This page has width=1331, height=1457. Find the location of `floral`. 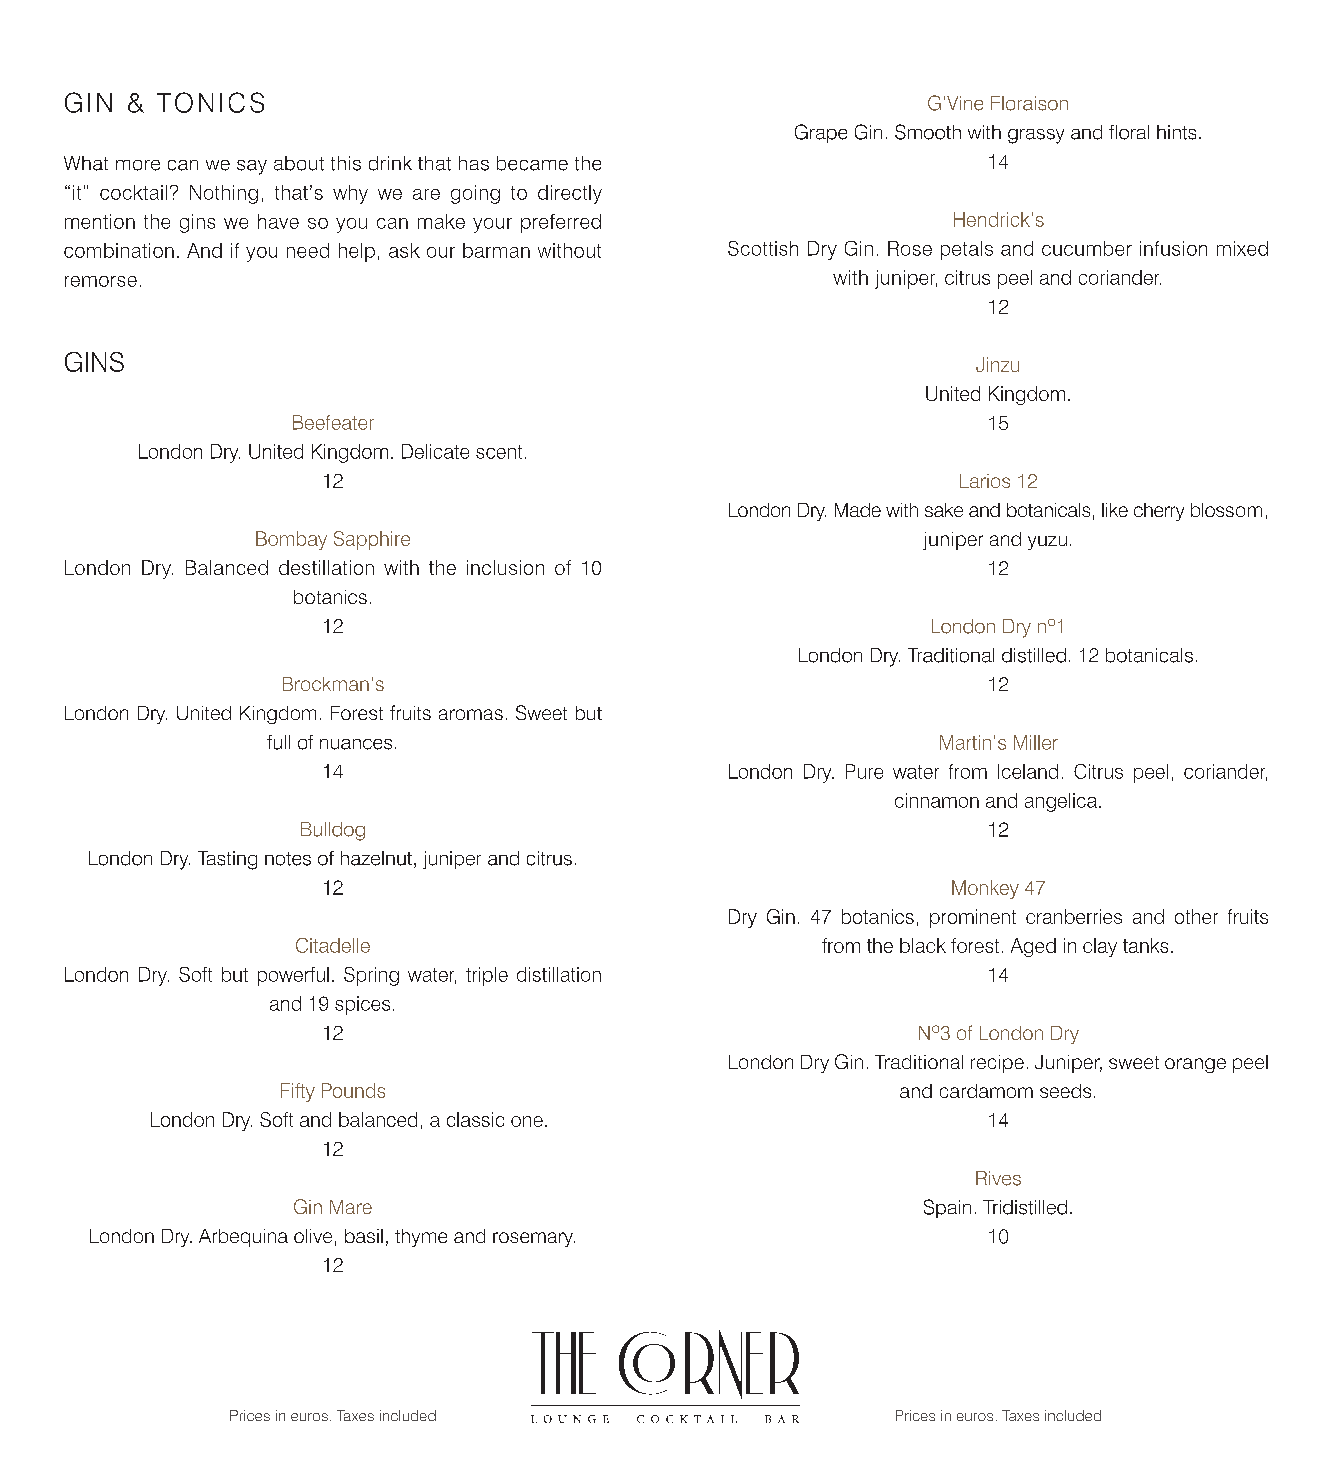

floral is located at coordinates (1129, 132).
